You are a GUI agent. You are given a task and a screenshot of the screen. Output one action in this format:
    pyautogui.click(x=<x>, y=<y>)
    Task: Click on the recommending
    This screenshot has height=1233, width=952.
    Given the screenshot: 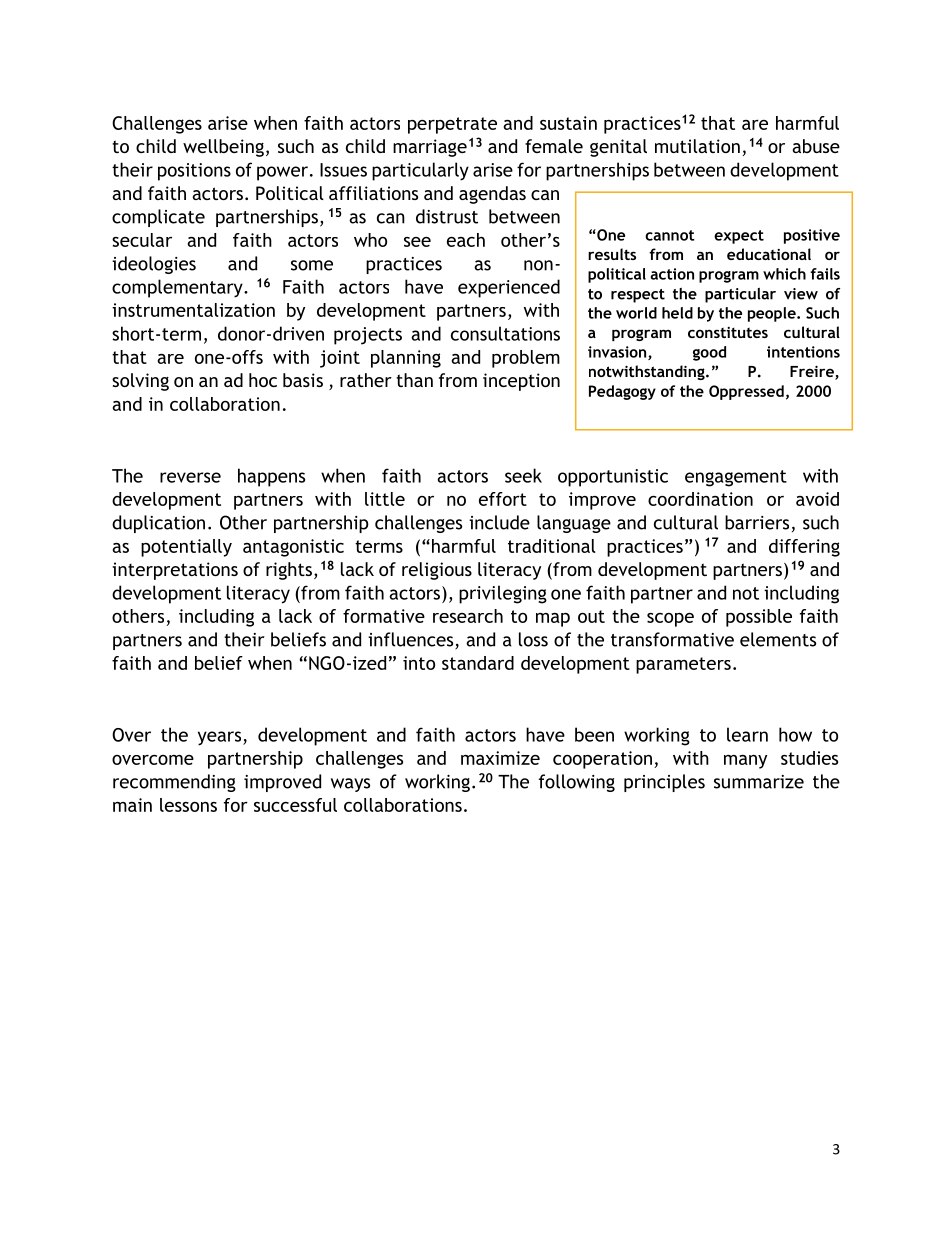 What is the action you would take?
    pyautogui.click(x=174, y=783)
